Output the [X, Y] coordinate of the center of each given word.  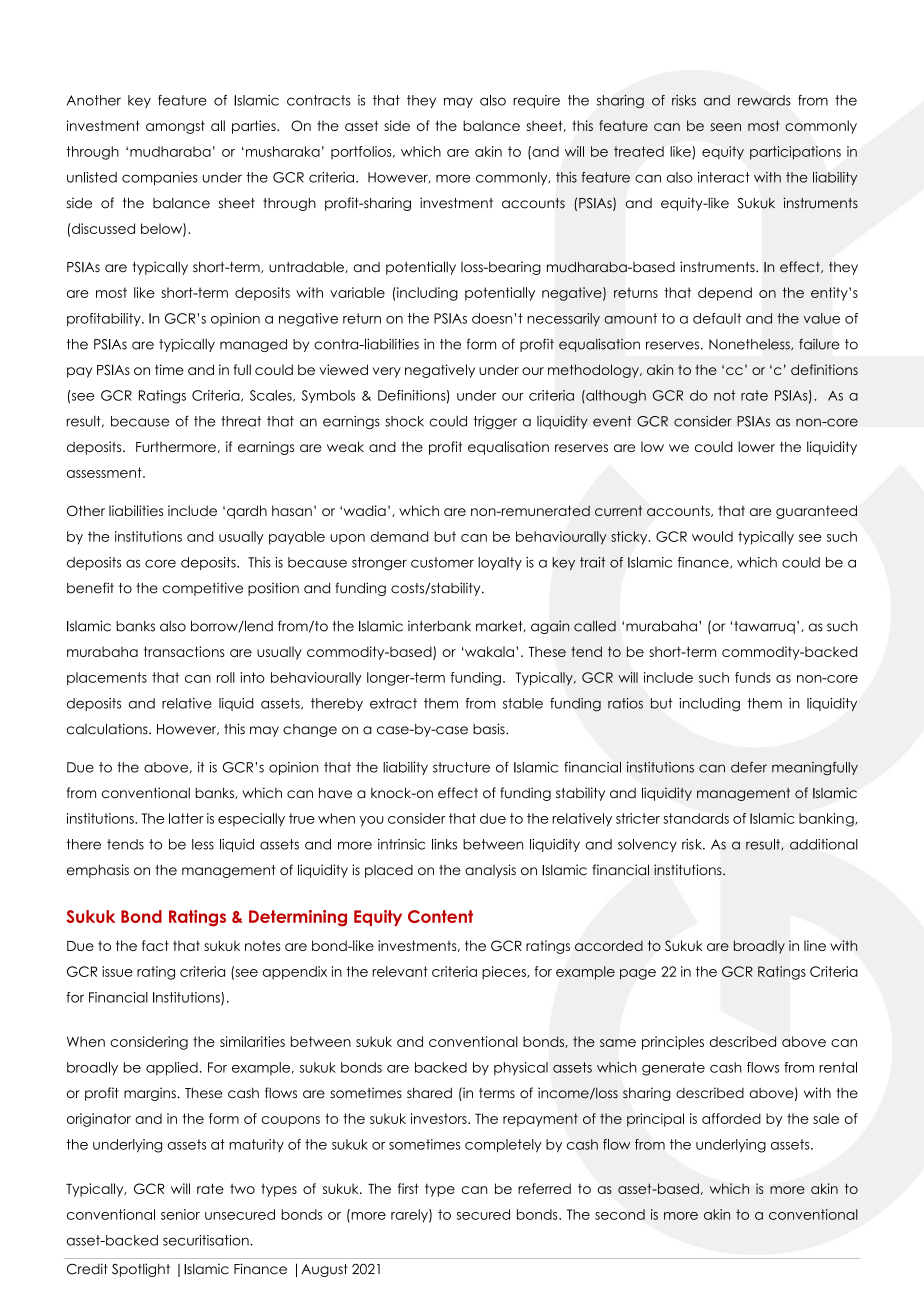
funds [753, 677]
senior [180, 1214]
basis [490, 729]
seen [725, 127]
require [536, 101]
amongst [175, 127]
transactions [184, 651]
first [408, 1188]
